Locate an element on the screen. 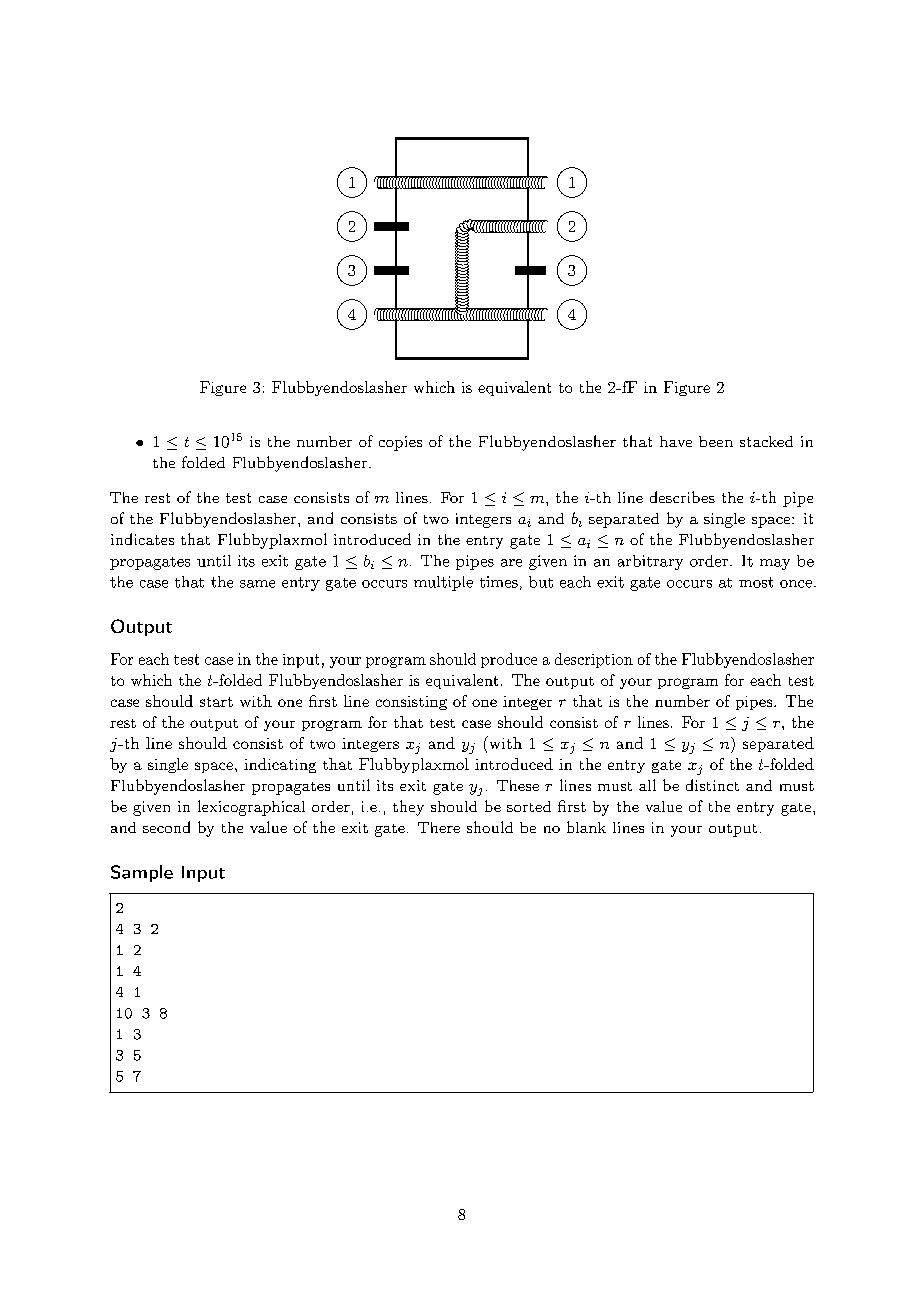  copies is located at coordinates (400, 443).
